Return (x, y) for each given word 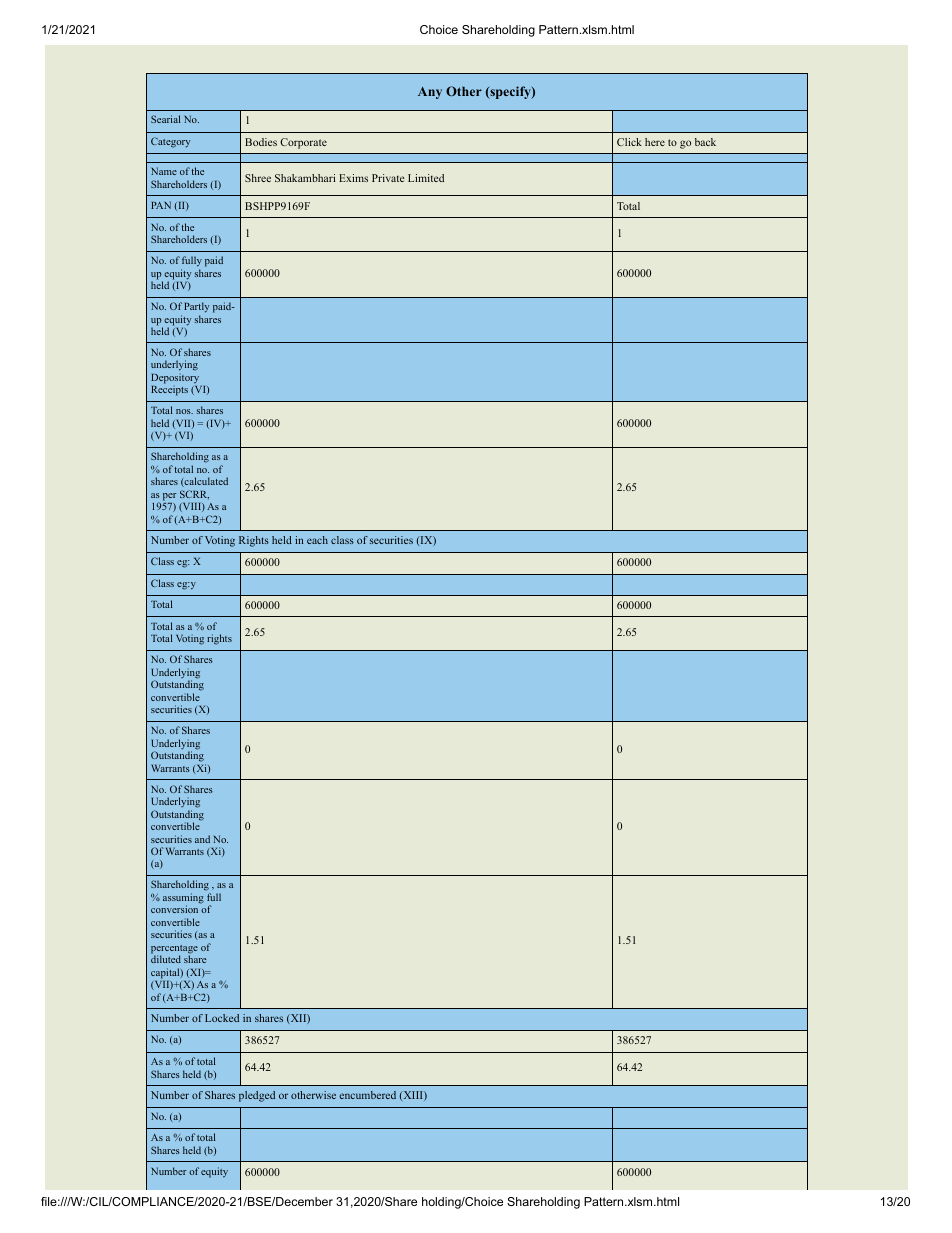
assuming (183, 899)
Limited (426, 178)
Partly (196, 307)
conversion (174, 909)
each (317, 540)
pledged (257, 1096)
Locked (222, 1018)
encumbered (367, 1095)
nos (184, 411)
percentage (174, 950)
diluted (166, 959)
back (705, 142)
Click (629, 142)
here (655, 142)
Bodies (261, 142)
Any (430, 93)
